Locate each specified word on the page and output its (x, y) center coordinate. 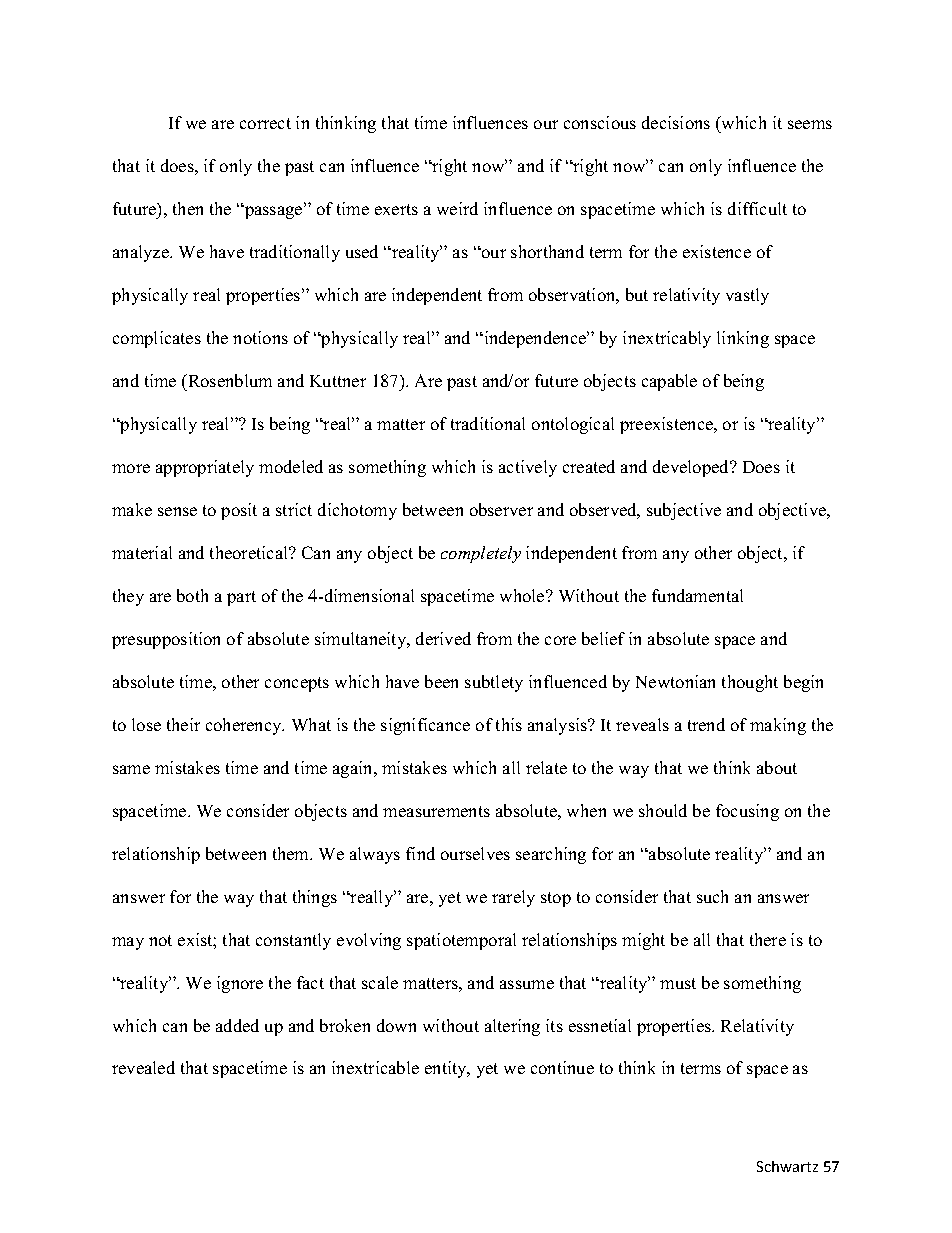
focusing (747, 812)
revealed (143, 1067)
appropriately (205, 468)
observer (501, 509)
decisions (676, 122)
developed (692, 468)
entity (447, 1069)
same (131, 769)
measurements (436, 811)
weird (457, 208)
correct (265, 123)
